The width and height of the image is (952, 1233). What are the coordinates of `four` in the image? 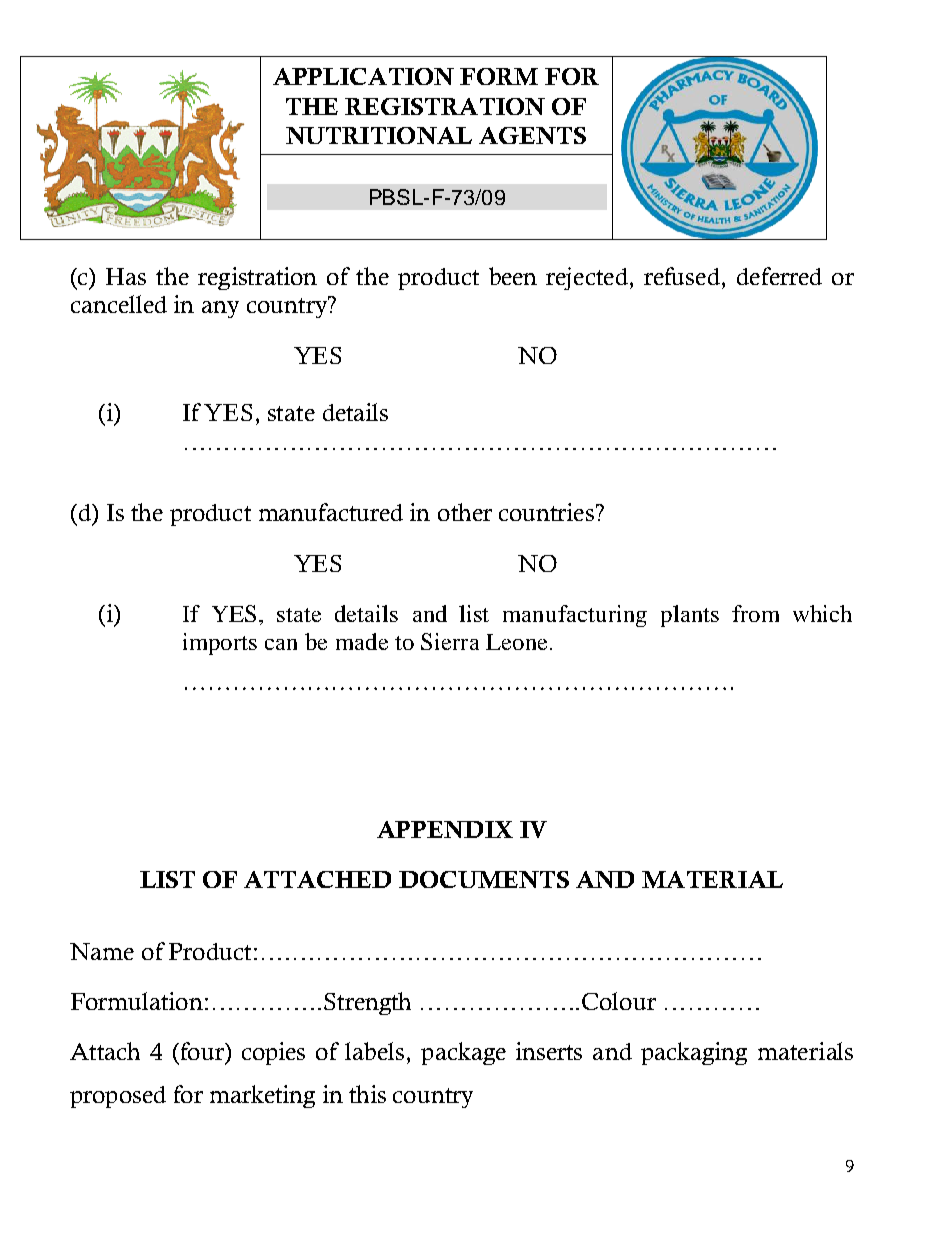 It's located at (202, 1051).
